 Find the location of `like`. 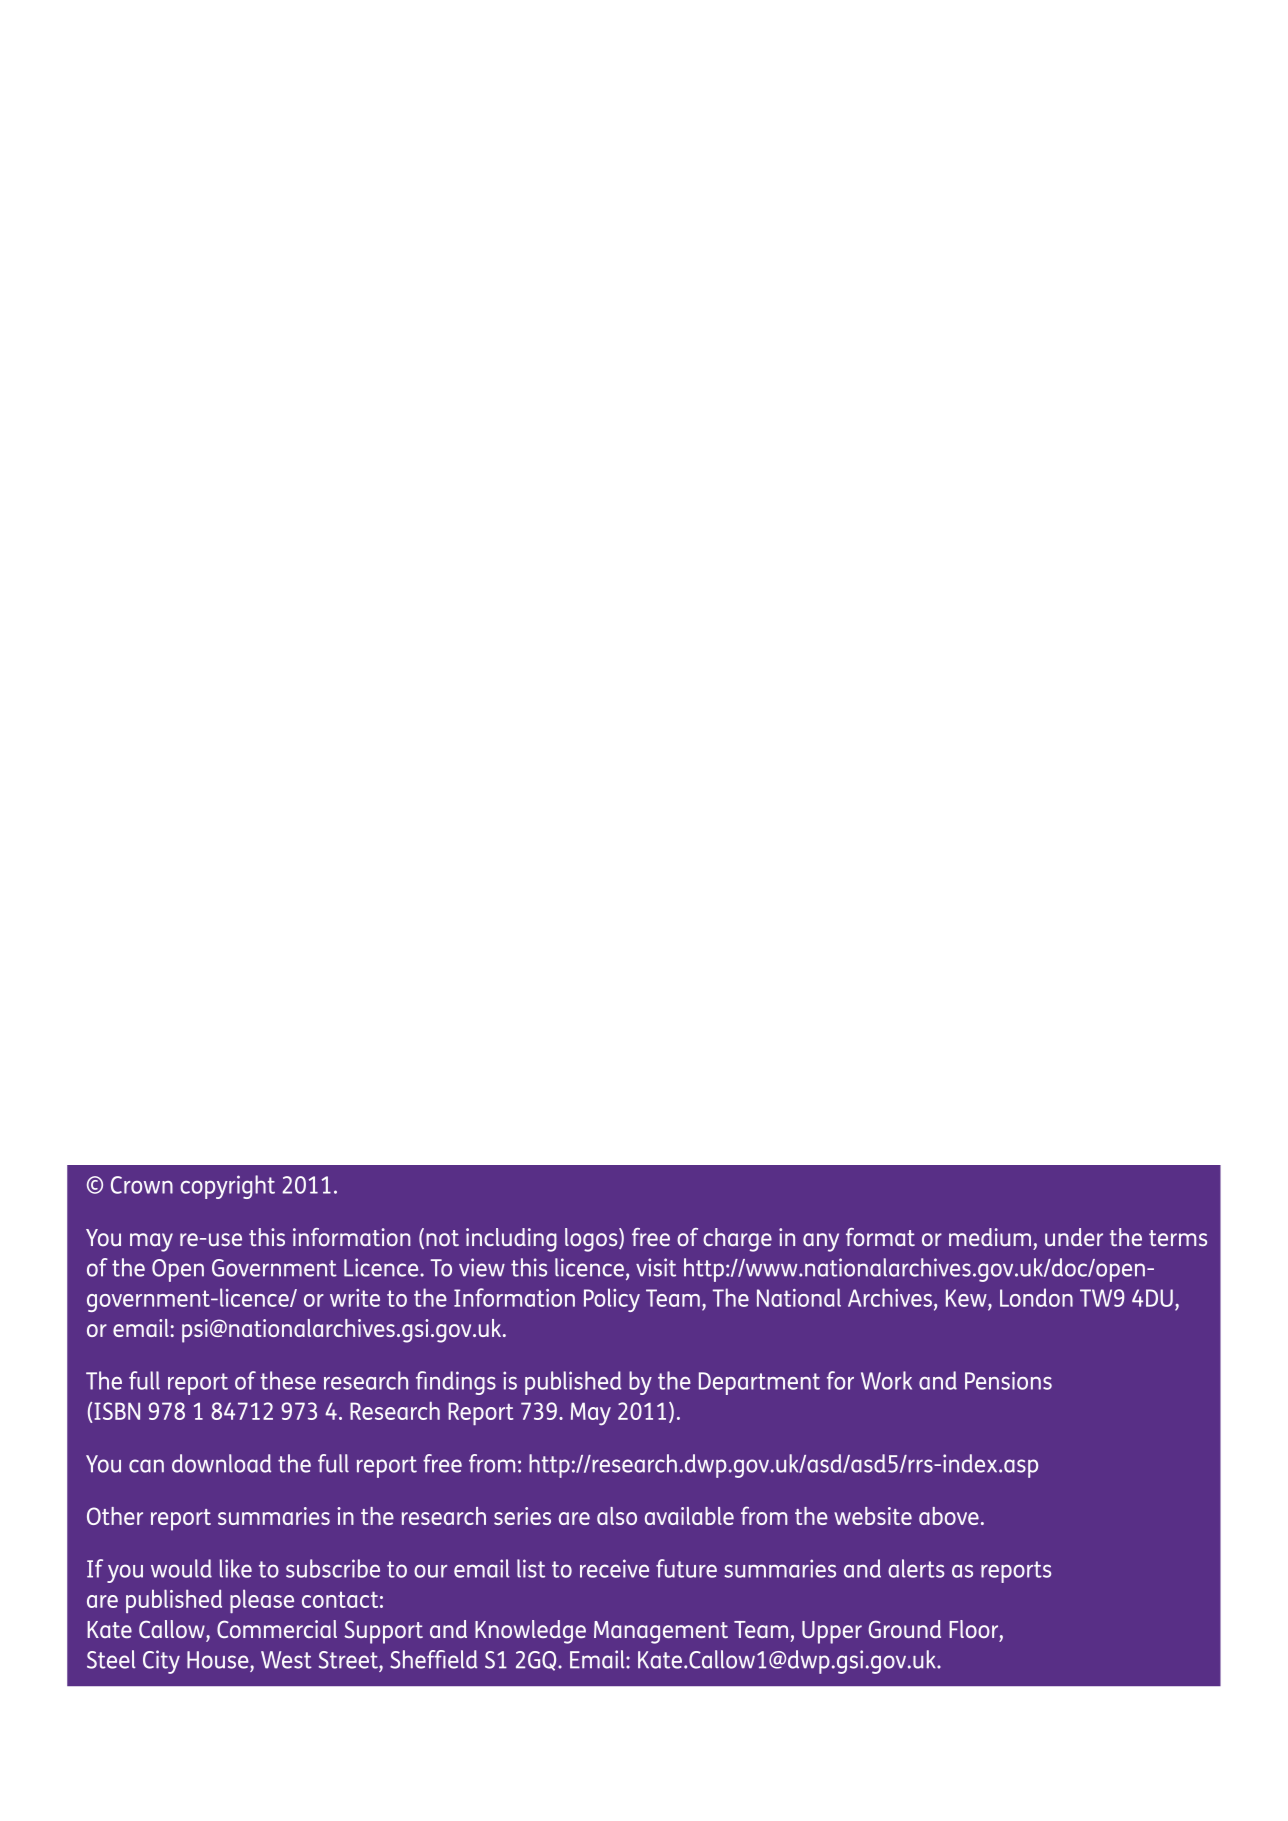

like is located at coordinates (236, 1568).
